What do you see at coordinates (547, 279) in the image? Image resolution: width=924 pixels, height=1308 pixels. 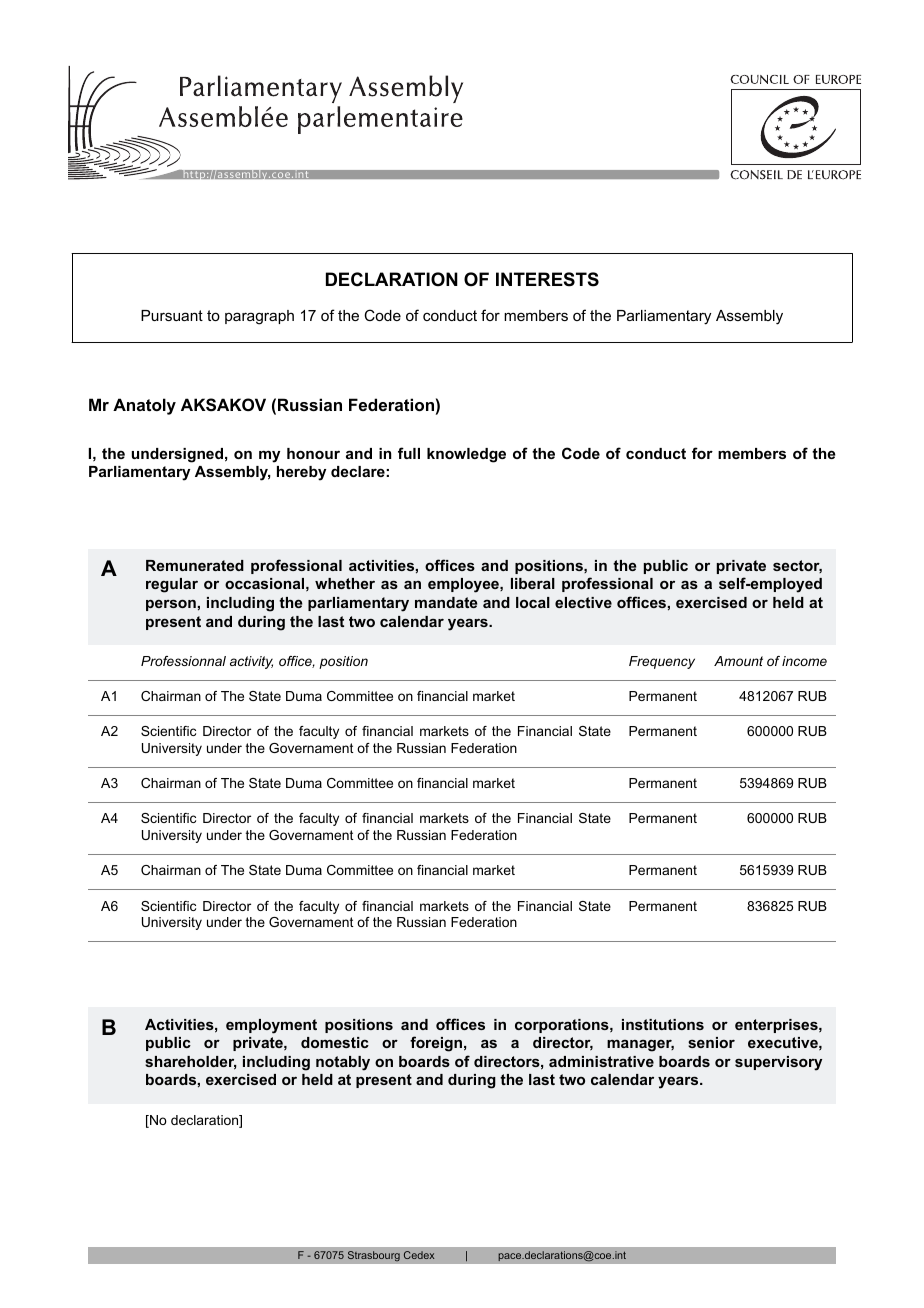 I see `INTERESTS` at bounding box center [547, 279].
